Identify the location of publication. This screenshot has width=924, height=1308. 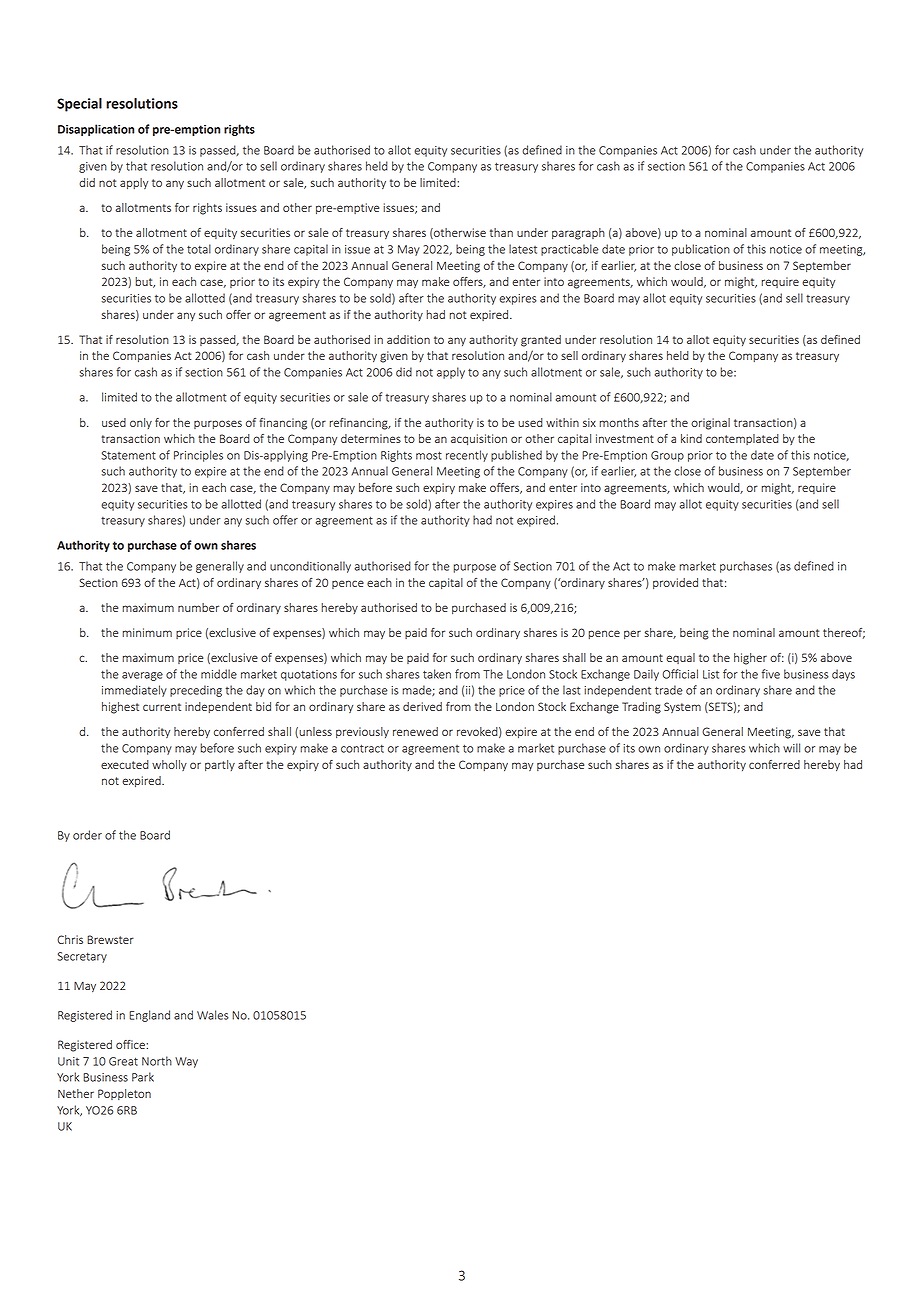
(701, 250).
